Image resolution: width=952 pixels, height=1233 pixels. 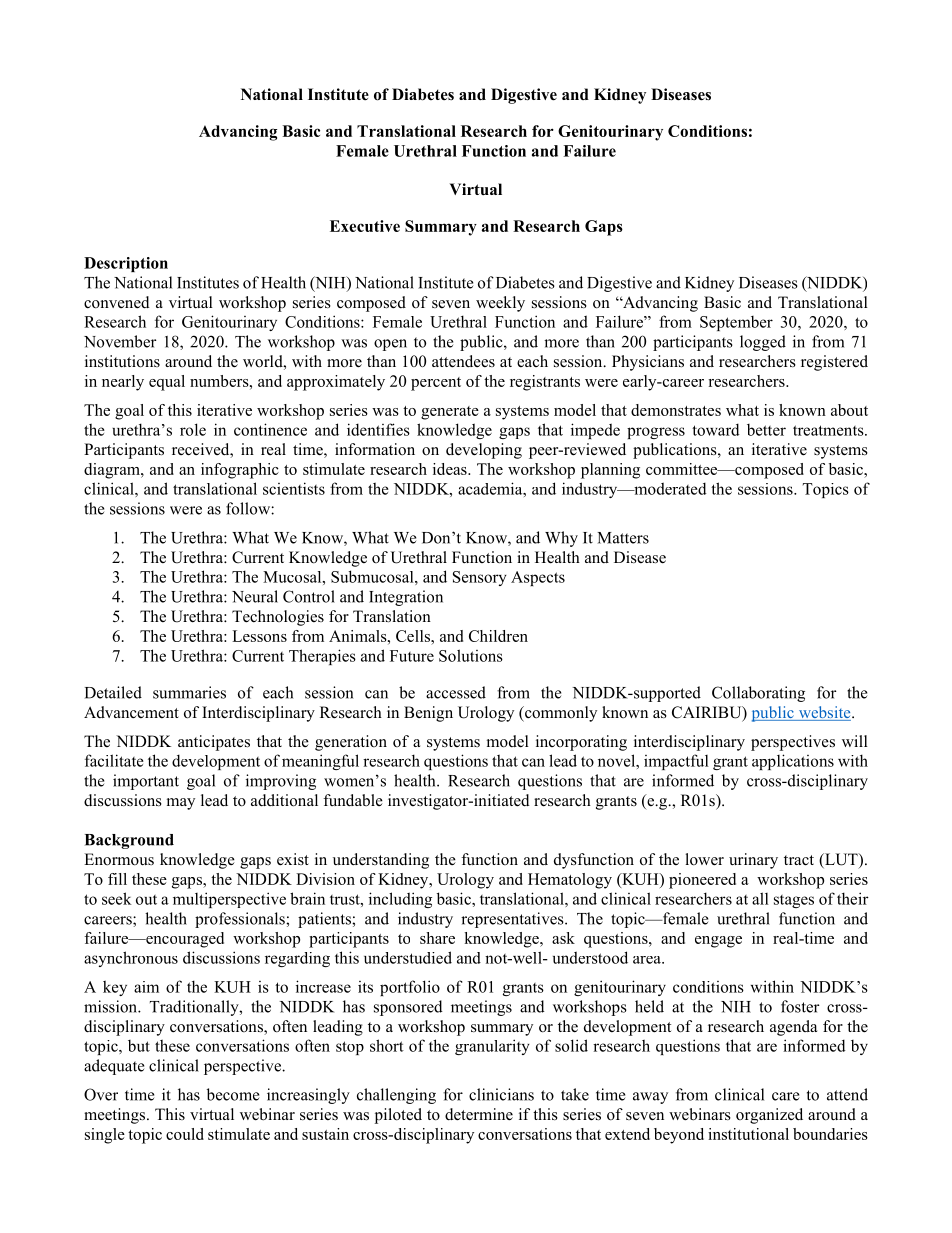 What do you see at coordinates (736, 323) in the screenshot?
I see `September` at bounding box center [736, 323].
